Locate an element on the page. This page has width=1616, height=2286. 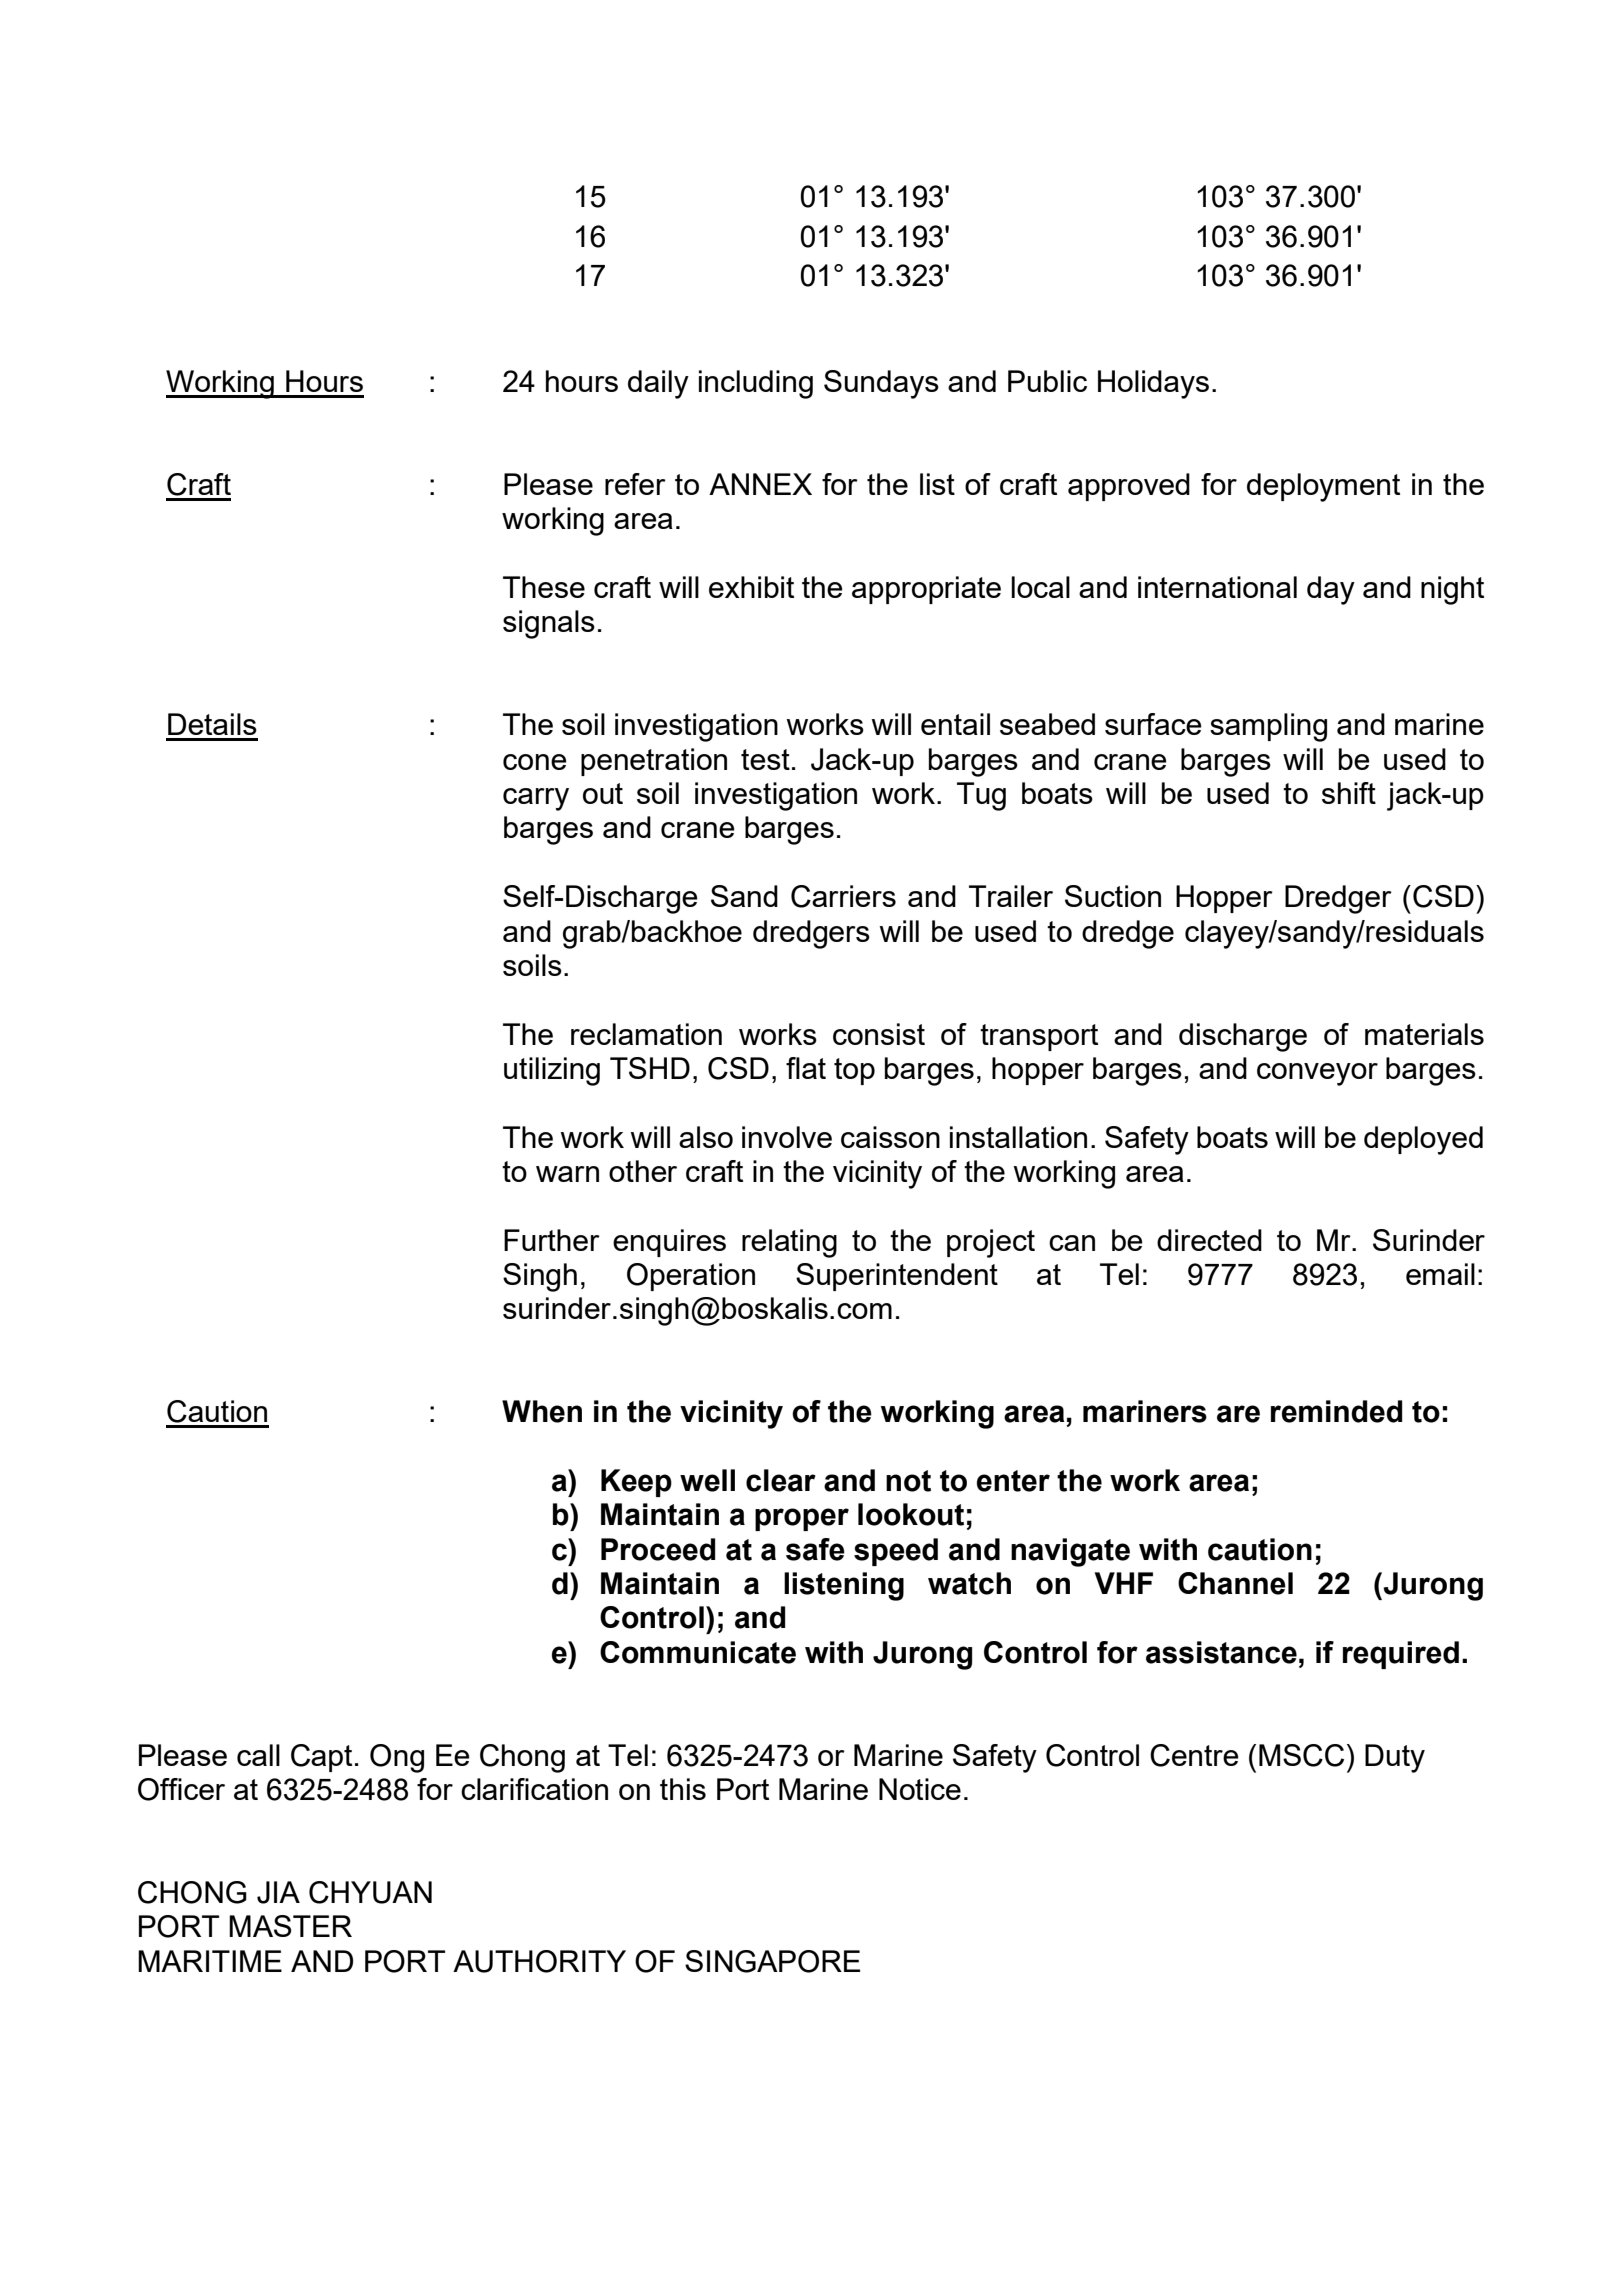
refer is located at coordinates (635, 484).
